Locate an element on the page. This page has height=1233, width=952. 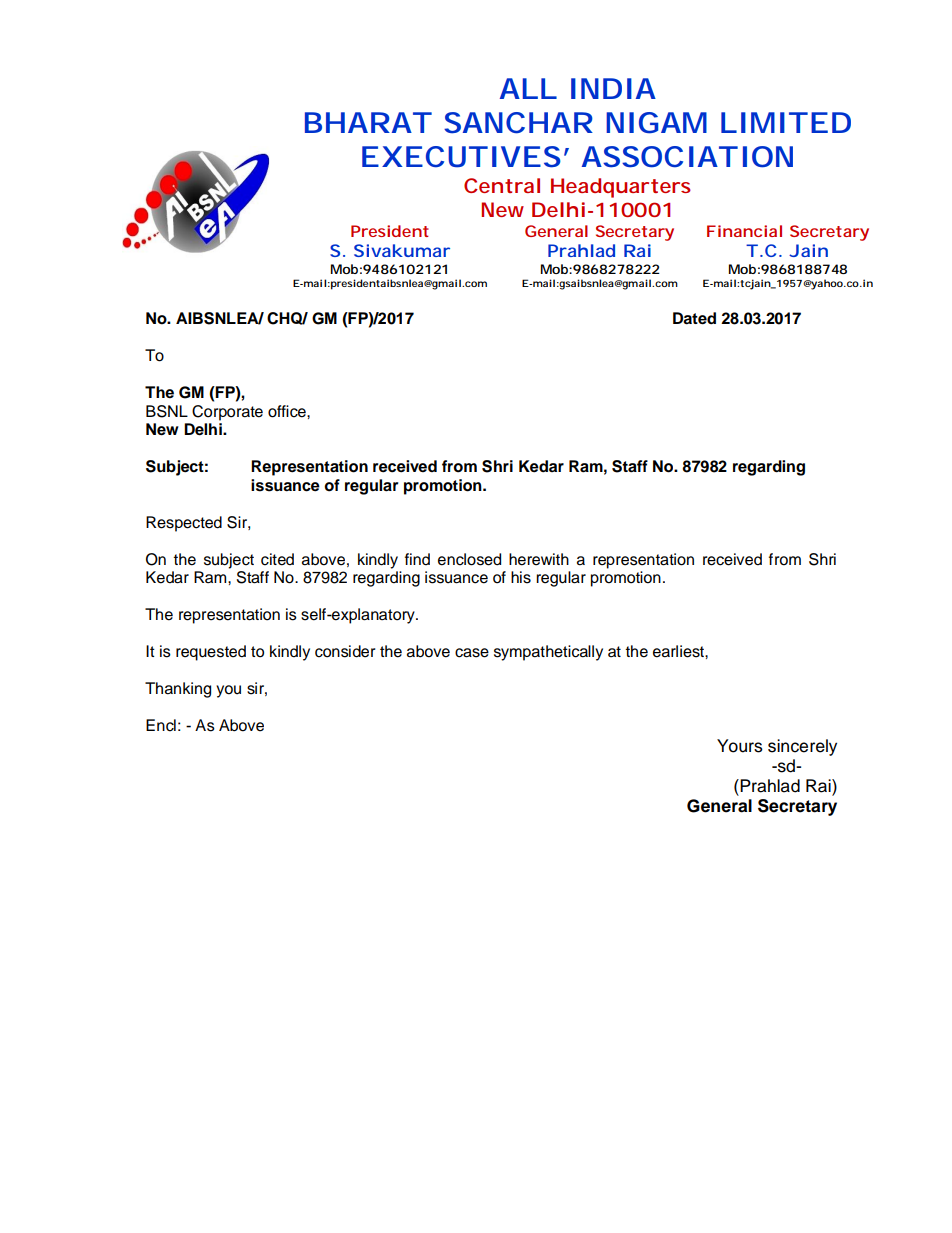
BHARAT is located at coordinates (367, 122).
